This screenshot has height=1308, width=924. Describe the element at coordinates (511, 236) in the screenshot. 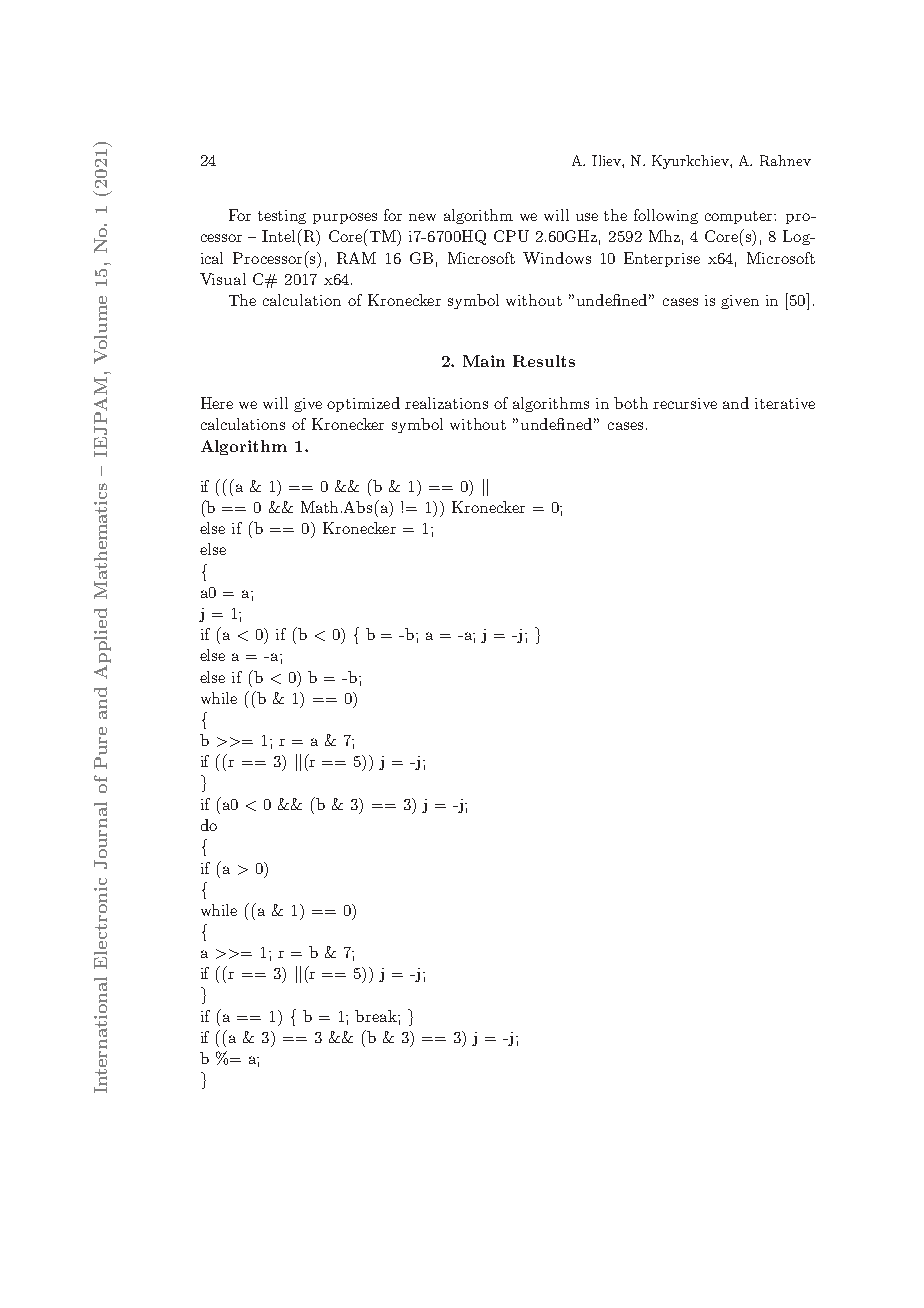

I see `CPU` at that location.
